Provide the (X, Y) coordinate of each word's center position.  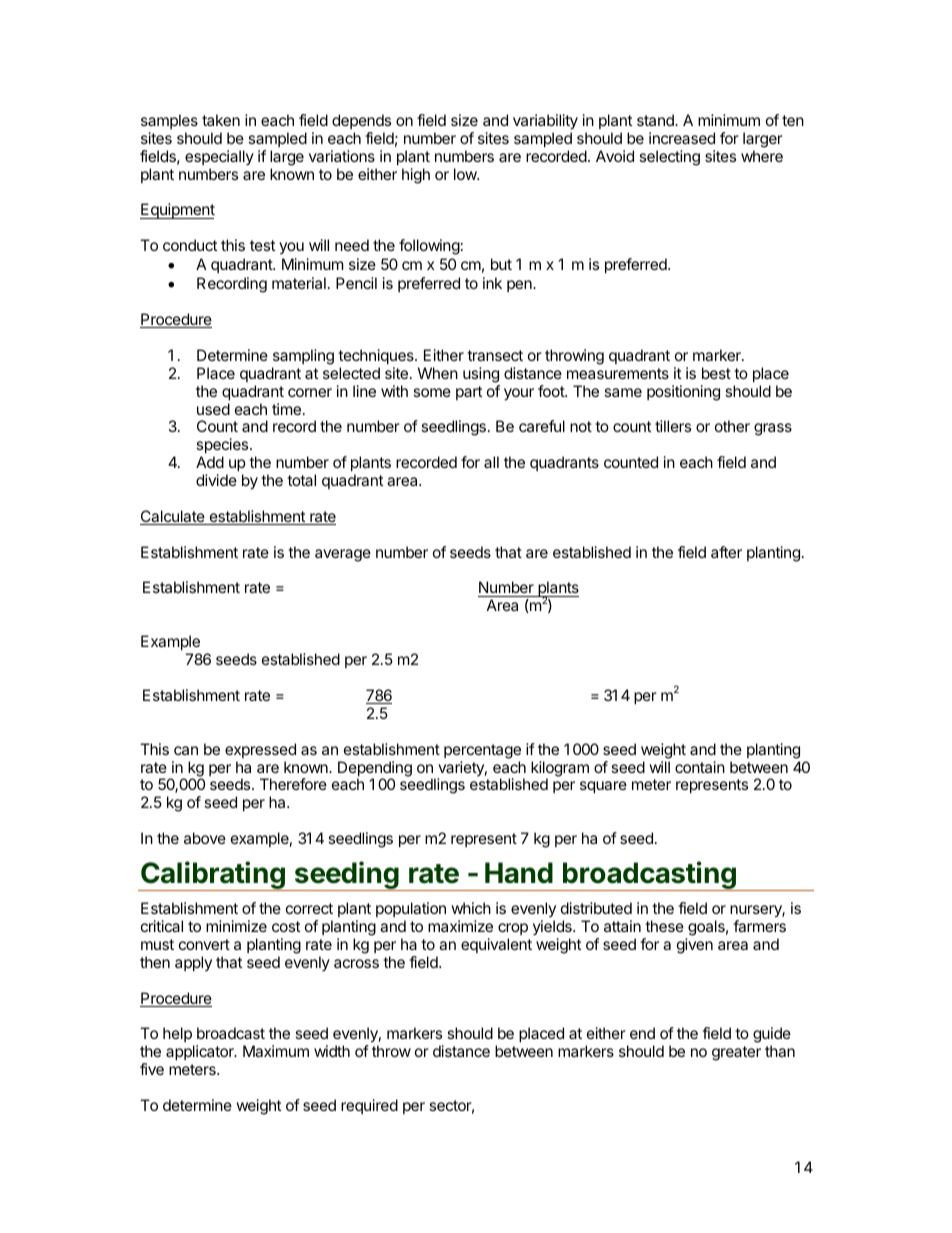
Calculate (173, 517)
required (369, 1106)
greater (736, 1053)
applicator (201, 1052)
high (416, 176)
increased (682, 138)
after (726, 552)
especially (219, 157)
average (343, 555)
